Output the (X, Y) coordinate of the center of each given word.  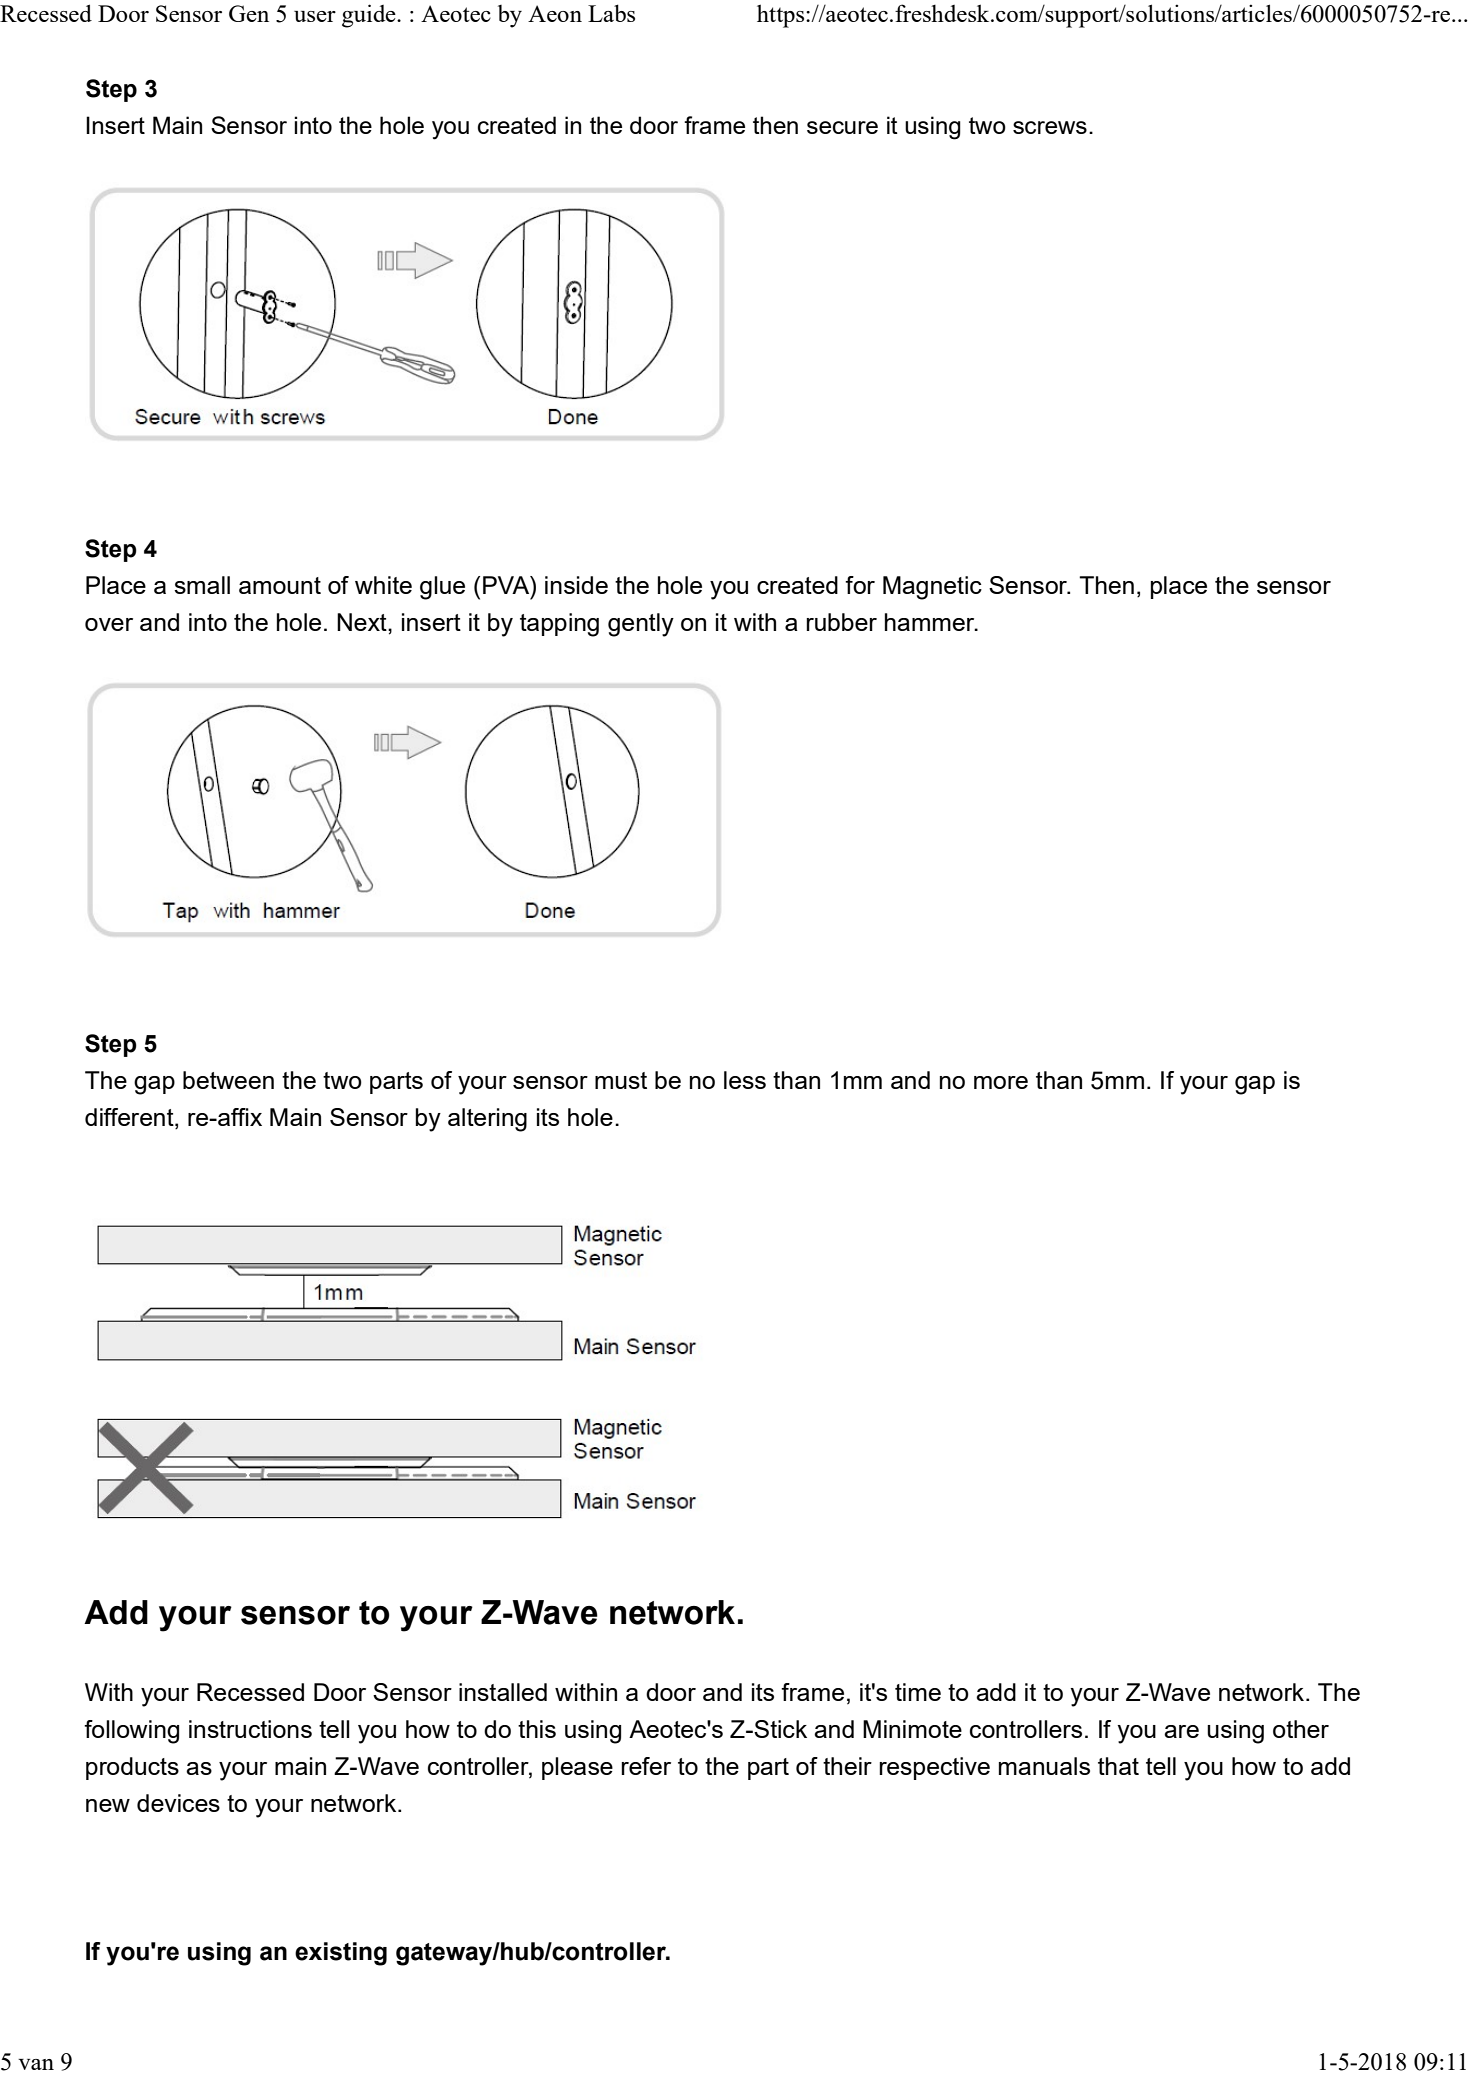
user (315, 16)
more (1001, 1082)
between (228, 1080)
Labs (611, 13)
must (621, 1080)
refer (646, 1766)
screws (1050, 127)
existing (341, 1954)
